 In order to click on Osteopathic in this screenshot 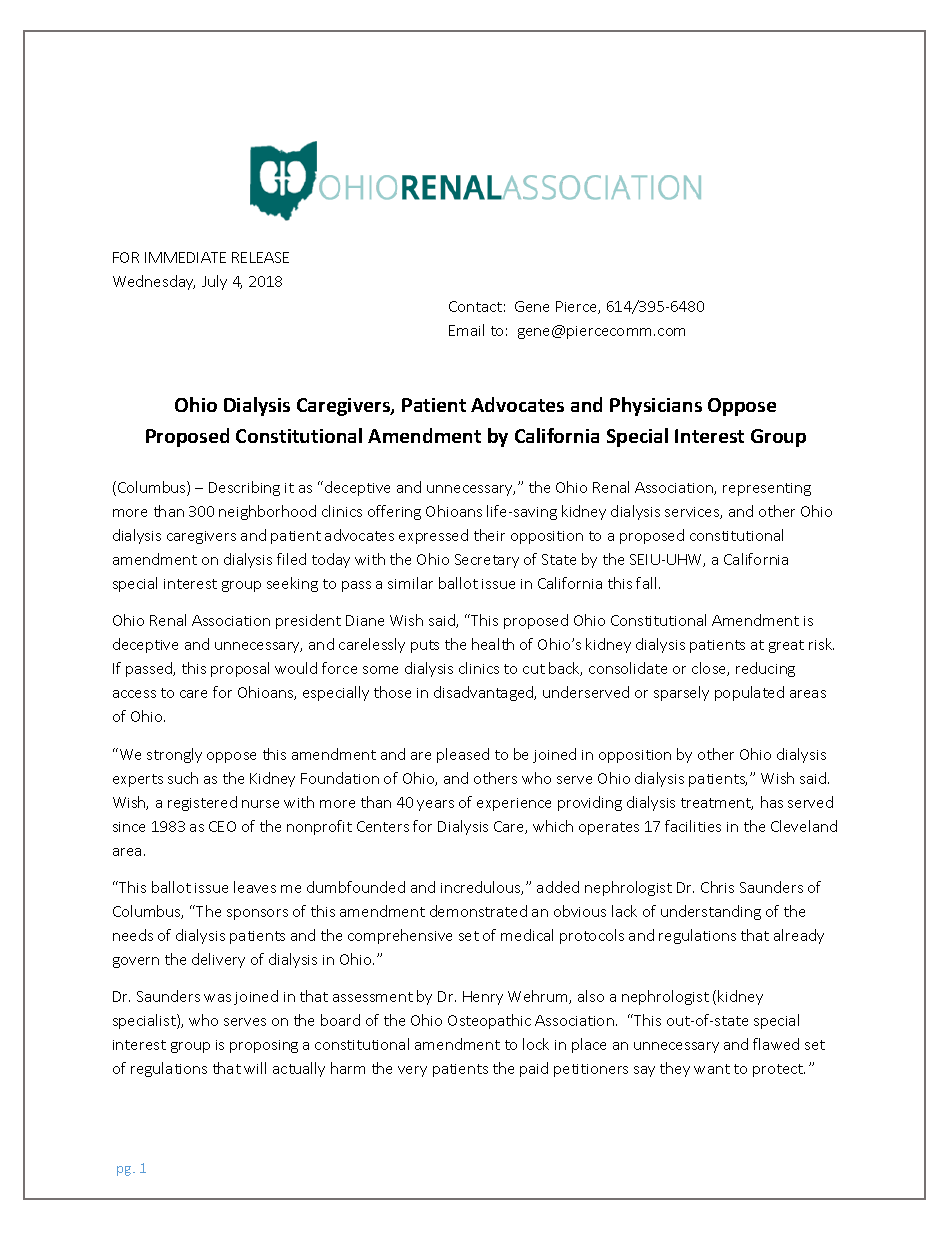, I will do `click(489, 1021)`.
